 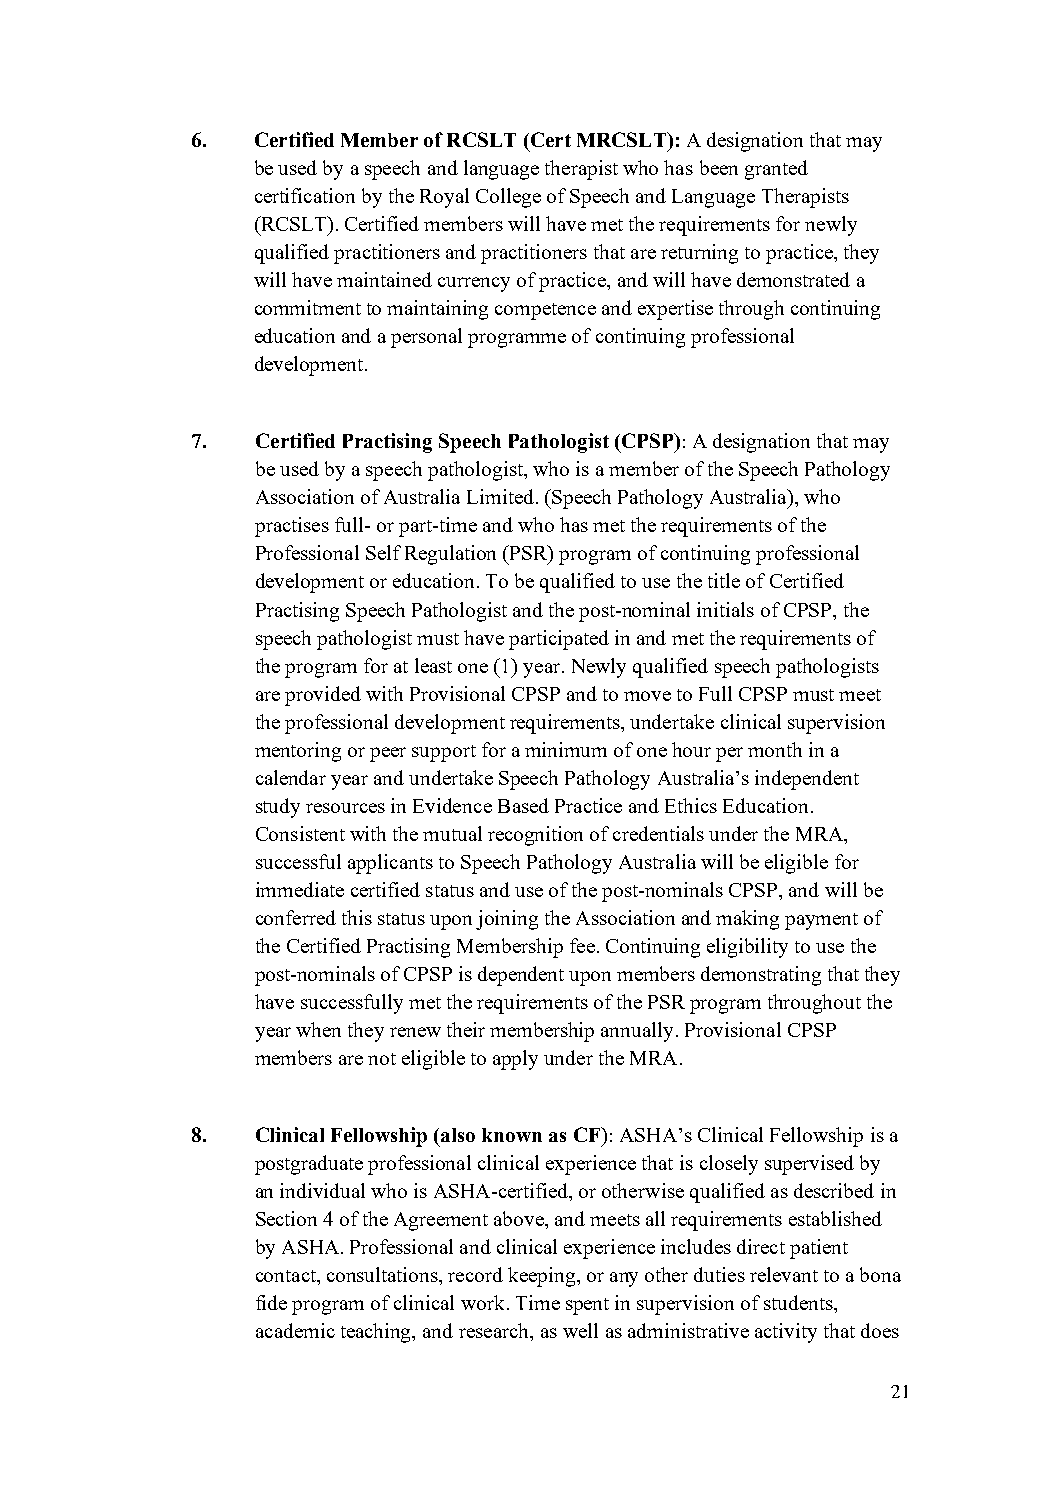 I want to click on Limited, so click(x=500, y=496).
